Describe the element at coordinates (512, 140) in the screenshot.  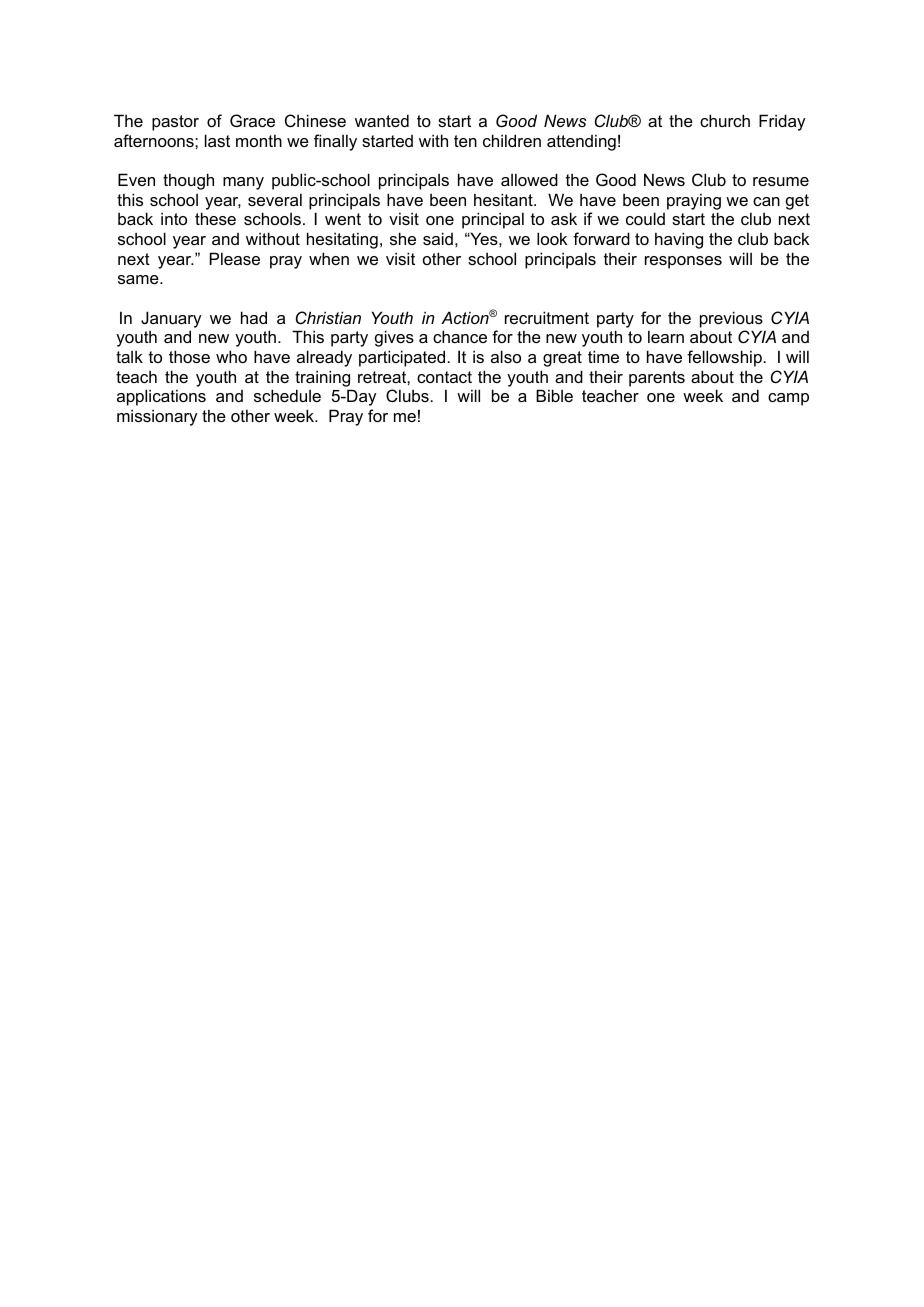
I see `children` at that location.
